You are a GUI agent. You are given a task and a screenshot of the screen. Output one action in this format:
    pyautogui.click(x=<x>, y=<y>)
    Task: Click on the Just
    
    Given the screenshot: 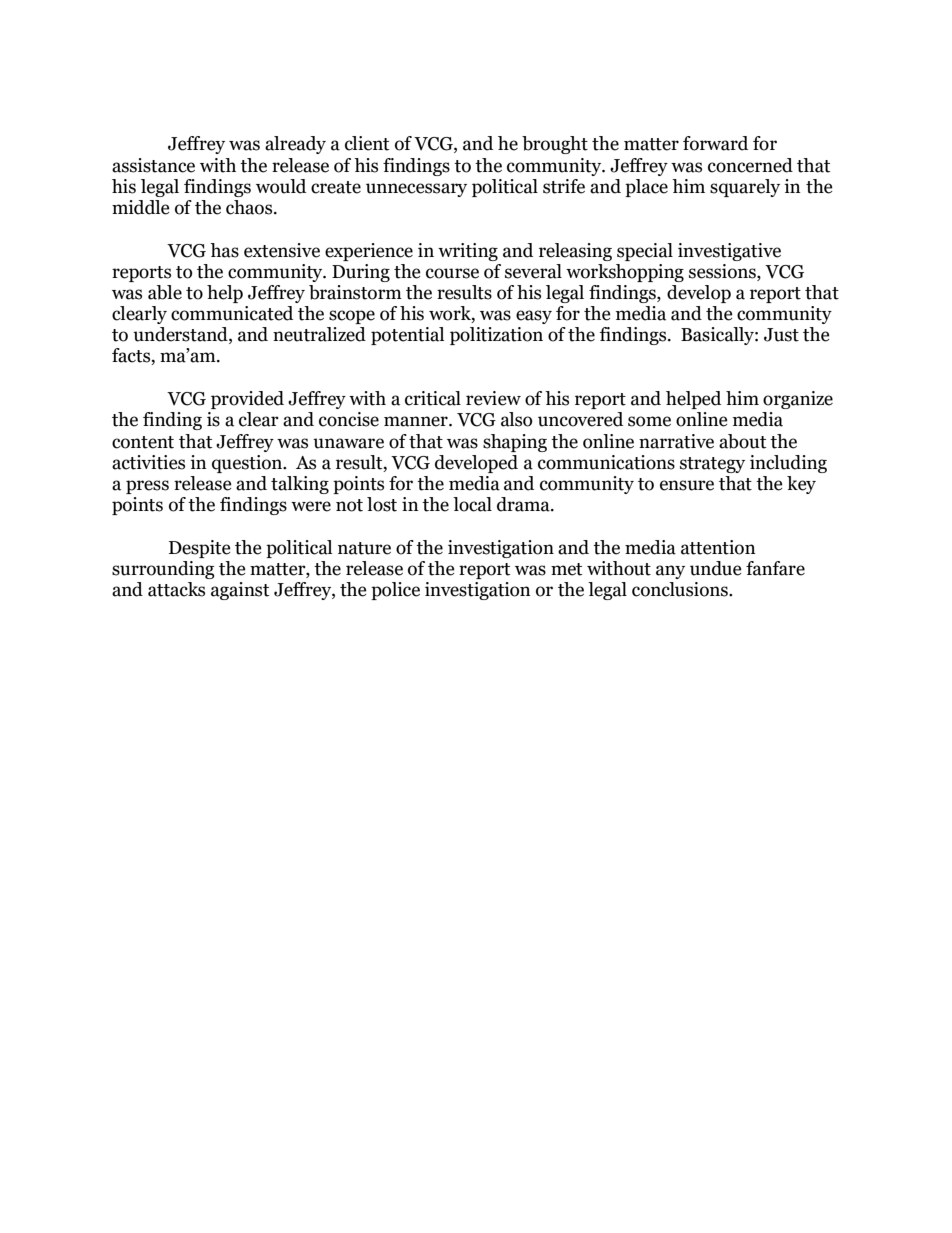 What is the action you would take?
    pyautogui.click(x=781, y=335)
